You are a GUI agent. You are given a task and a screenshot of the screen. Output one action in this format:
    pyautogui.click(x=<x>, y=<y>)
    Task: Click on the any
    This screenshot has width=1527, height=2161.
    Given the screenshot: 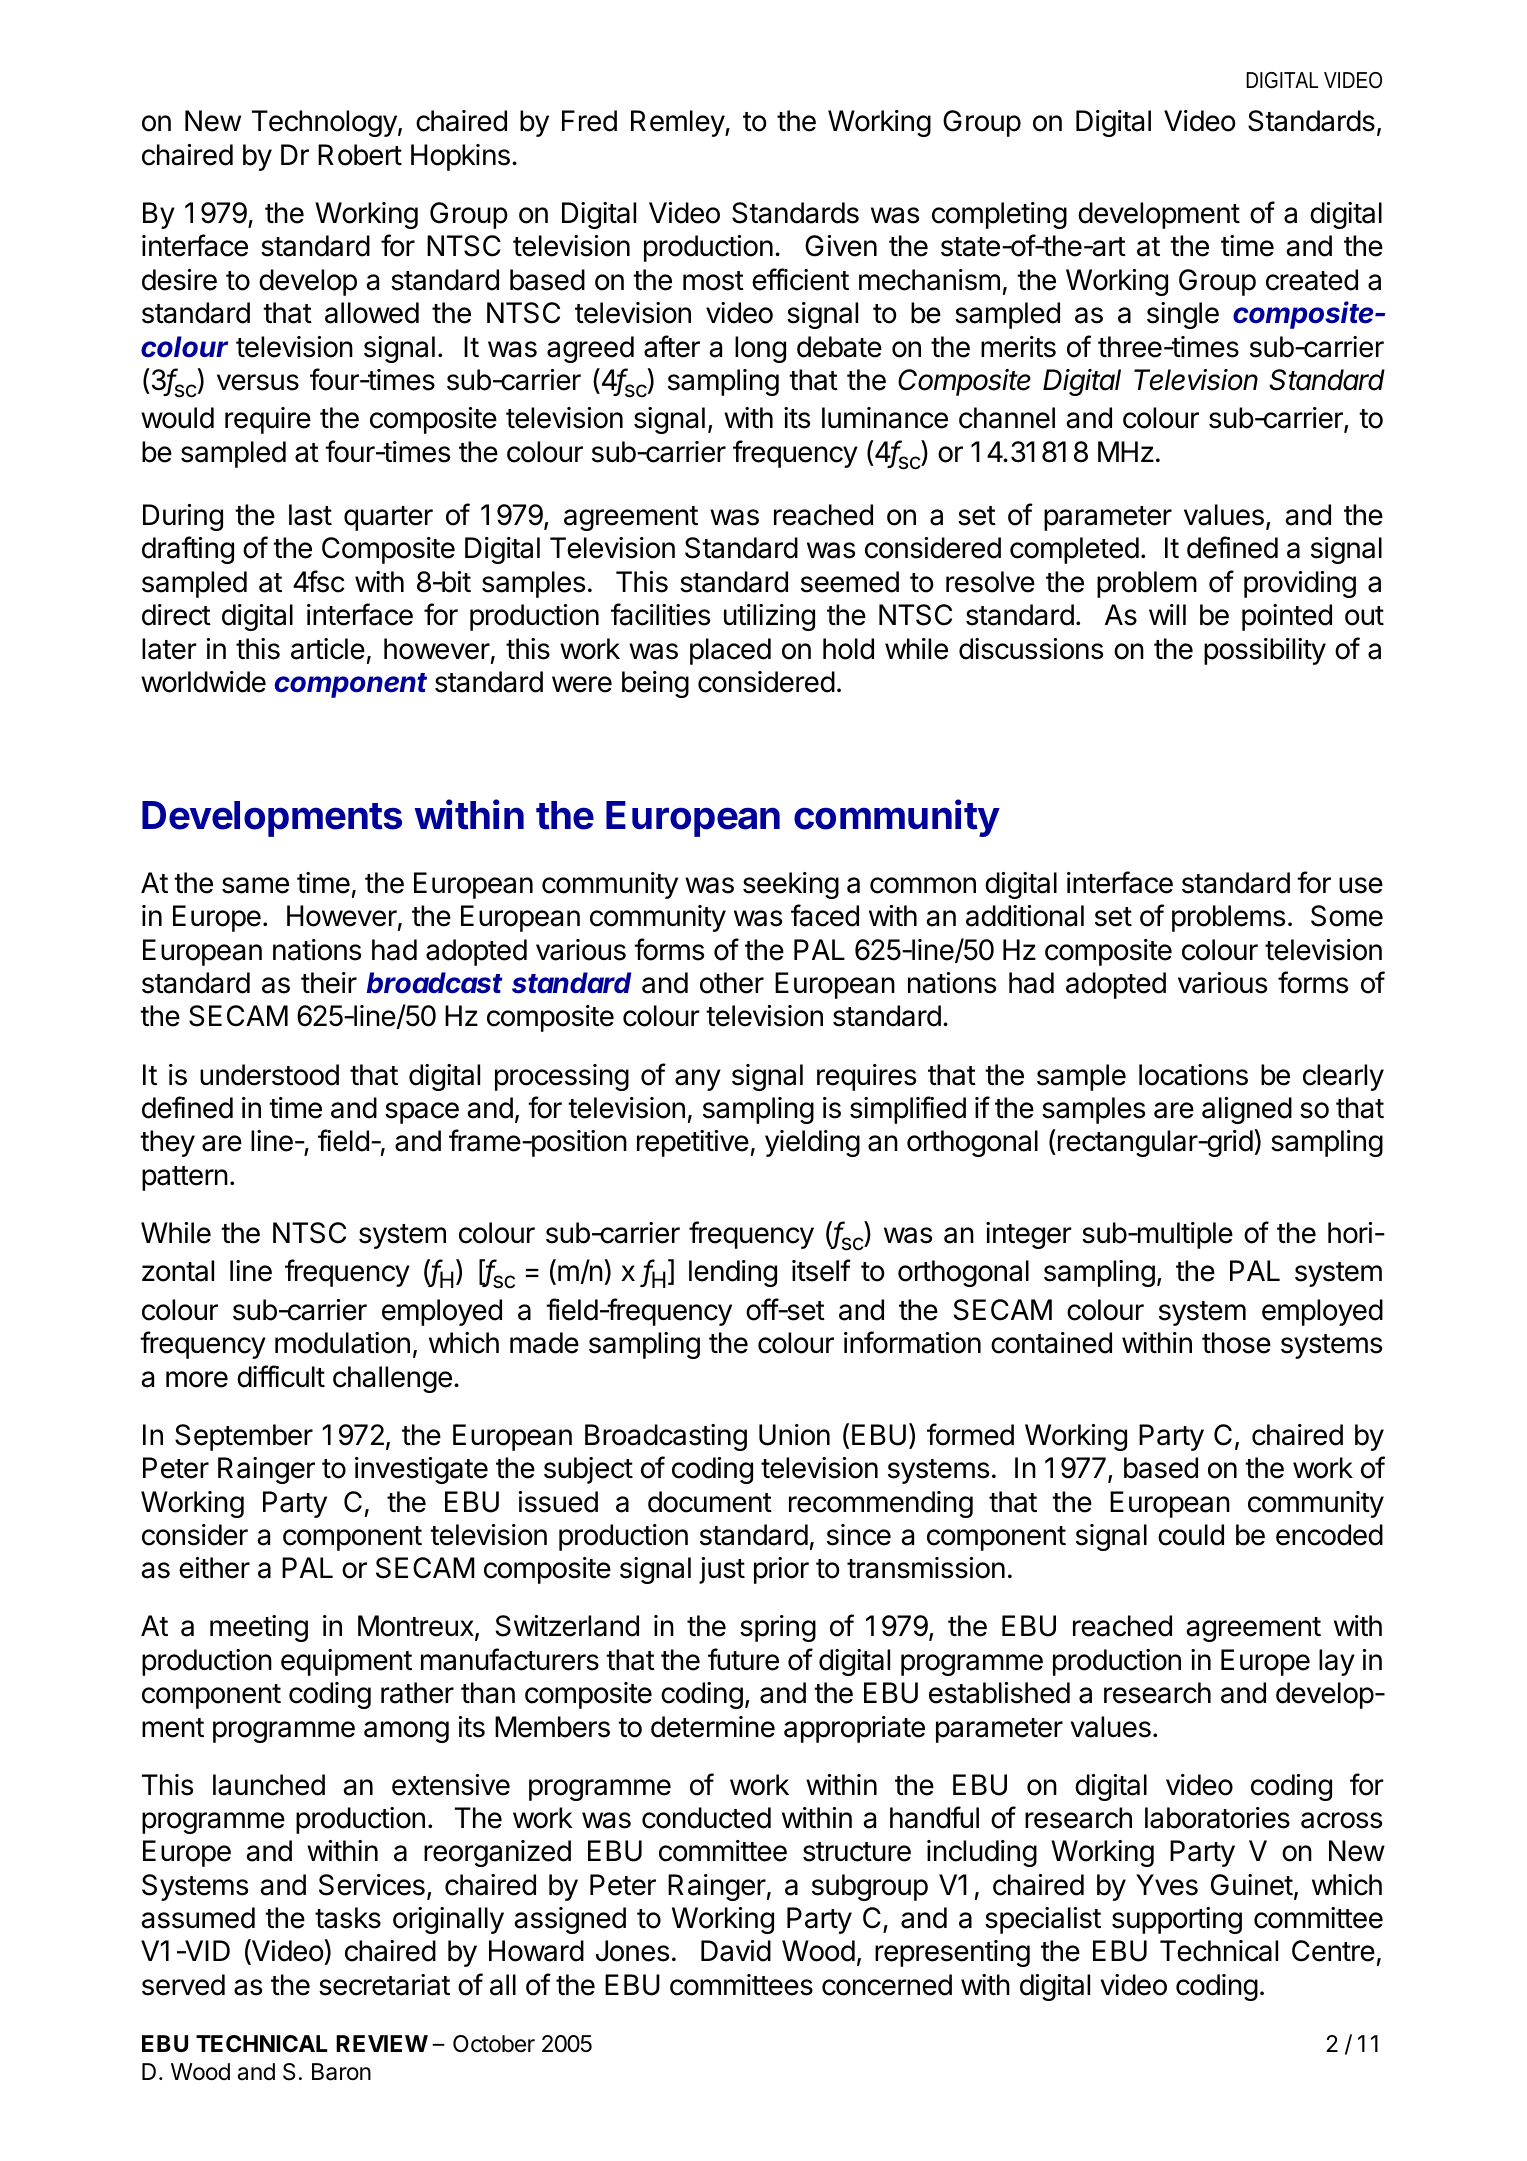 What is the action you would take?
    pyautogui.click(x=698, y=1080)
